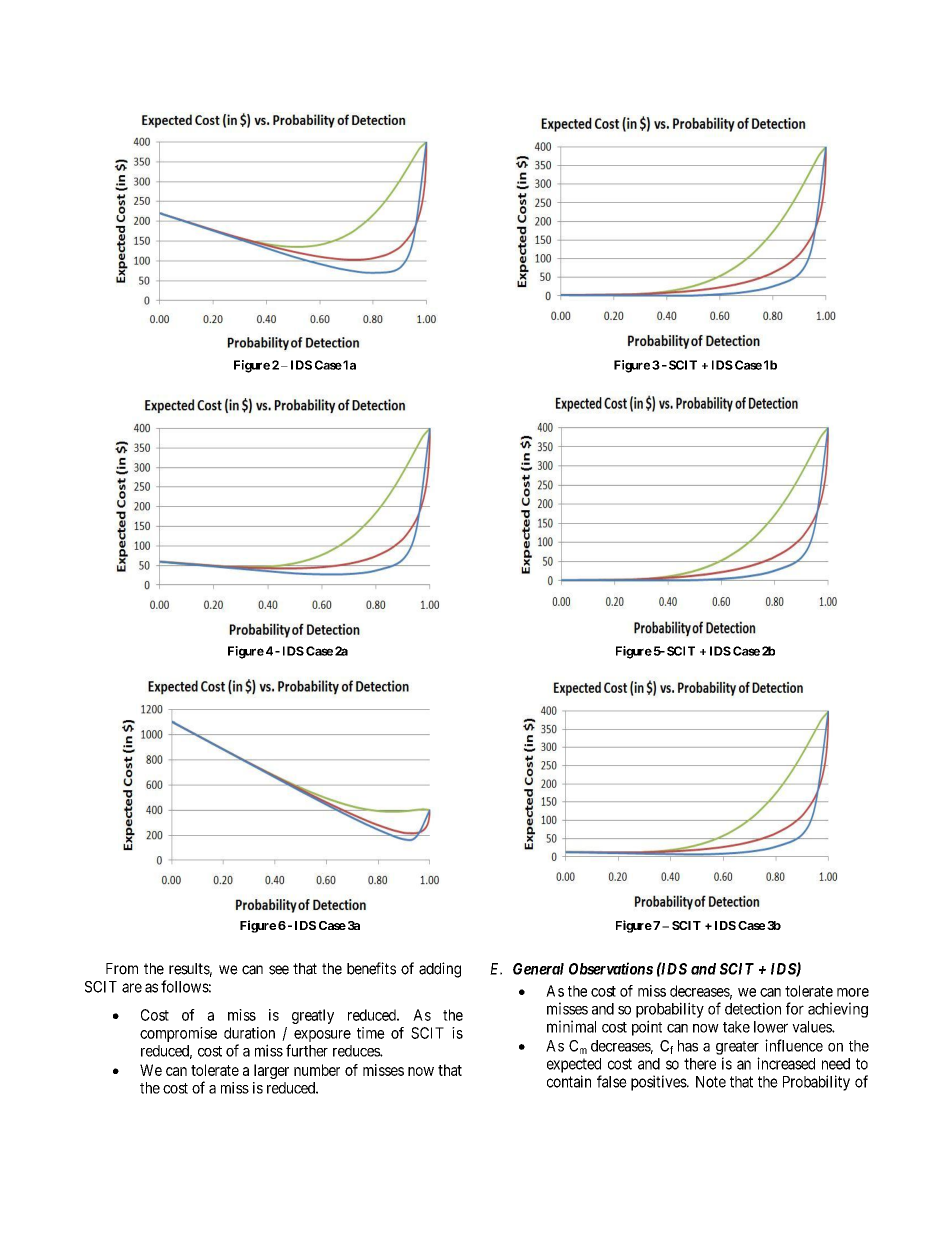 This screenshot has width=952, height=1233. Describe the element at coordinates (440, 970) in the screenshot. I see `adding` at that location.
